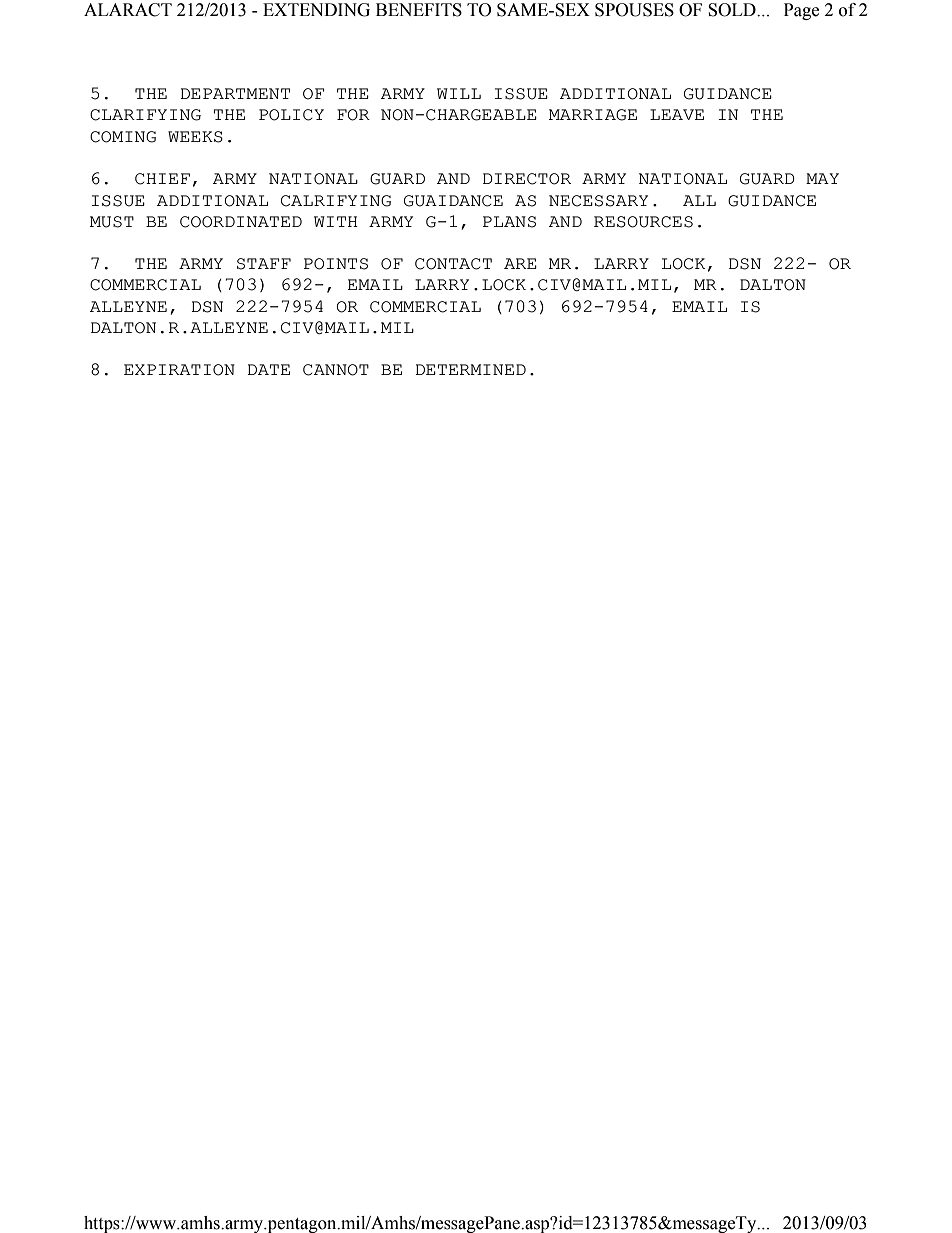 This screenshot has width=952, height=1233. What do you see at coordinates (336, 370) in the screenshot?
I see `CANNOT` at bounding box center [336, 370].
